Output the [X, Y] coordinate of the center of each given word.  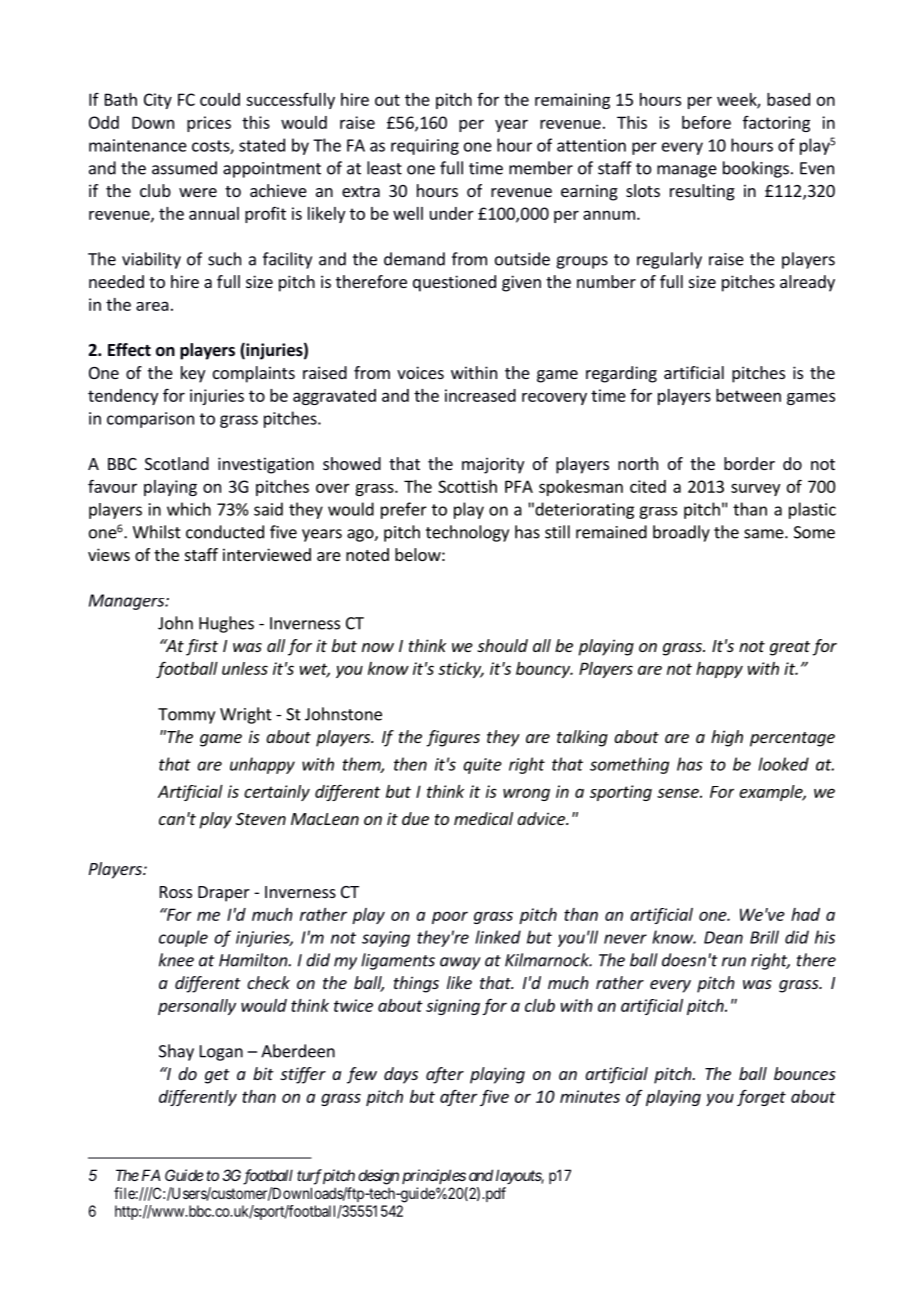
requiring [425, 147]
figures [453, 738]
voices [420, 372]
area [152, 306]
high [727, 738]
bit [263, 1073]
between [748, 395]
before [706, 122]
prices [209, 124]
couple [183, 938]
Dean [723, 937]
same [765, 534]
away [460, 963]
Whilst [157, 532]
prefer [404, 510]
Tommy [186, 716]
